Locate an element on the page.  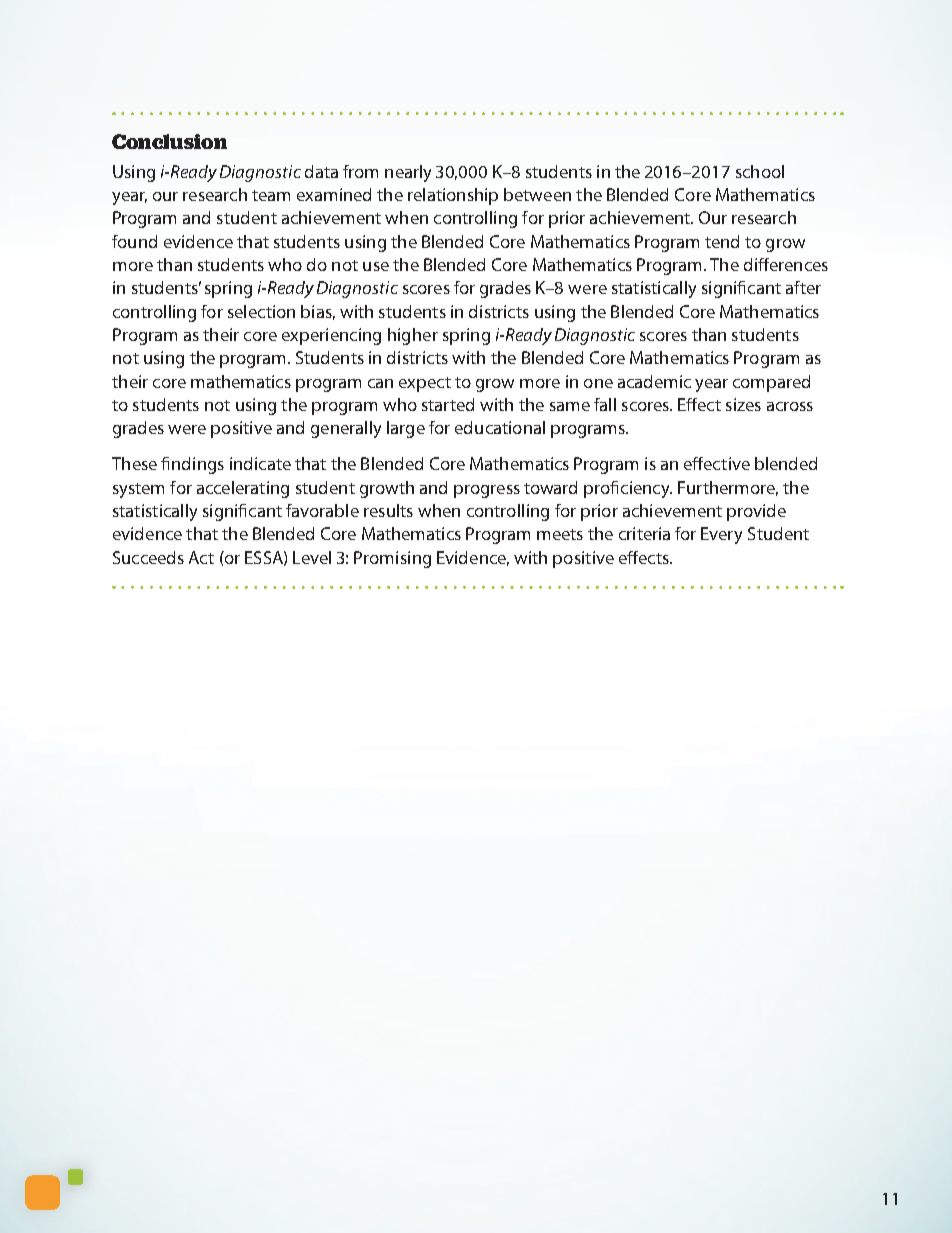
started is located at coordinates (448, 404).
